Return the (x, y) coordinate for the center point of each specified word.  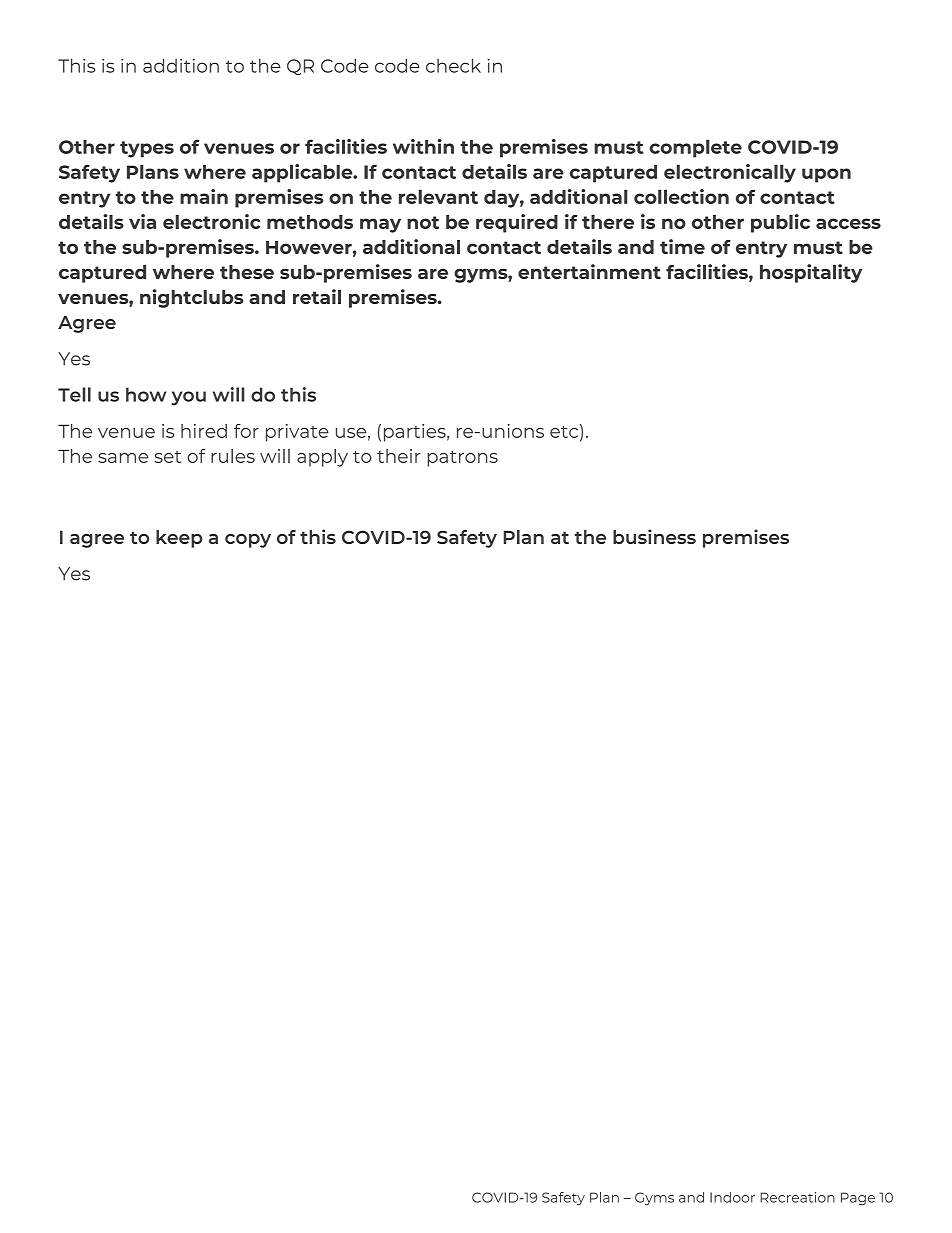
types (147, 149)
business (654, 536)
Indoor (732, 1197)
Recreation (797, 1197)
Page (858, 1199)
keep (179, 539)
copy (248, 541)
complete (695, 148)
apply (322, 458)
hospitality (811, 273)
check (453, 65)
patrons (462, 459)
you (188, 398)
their (399, 456)
